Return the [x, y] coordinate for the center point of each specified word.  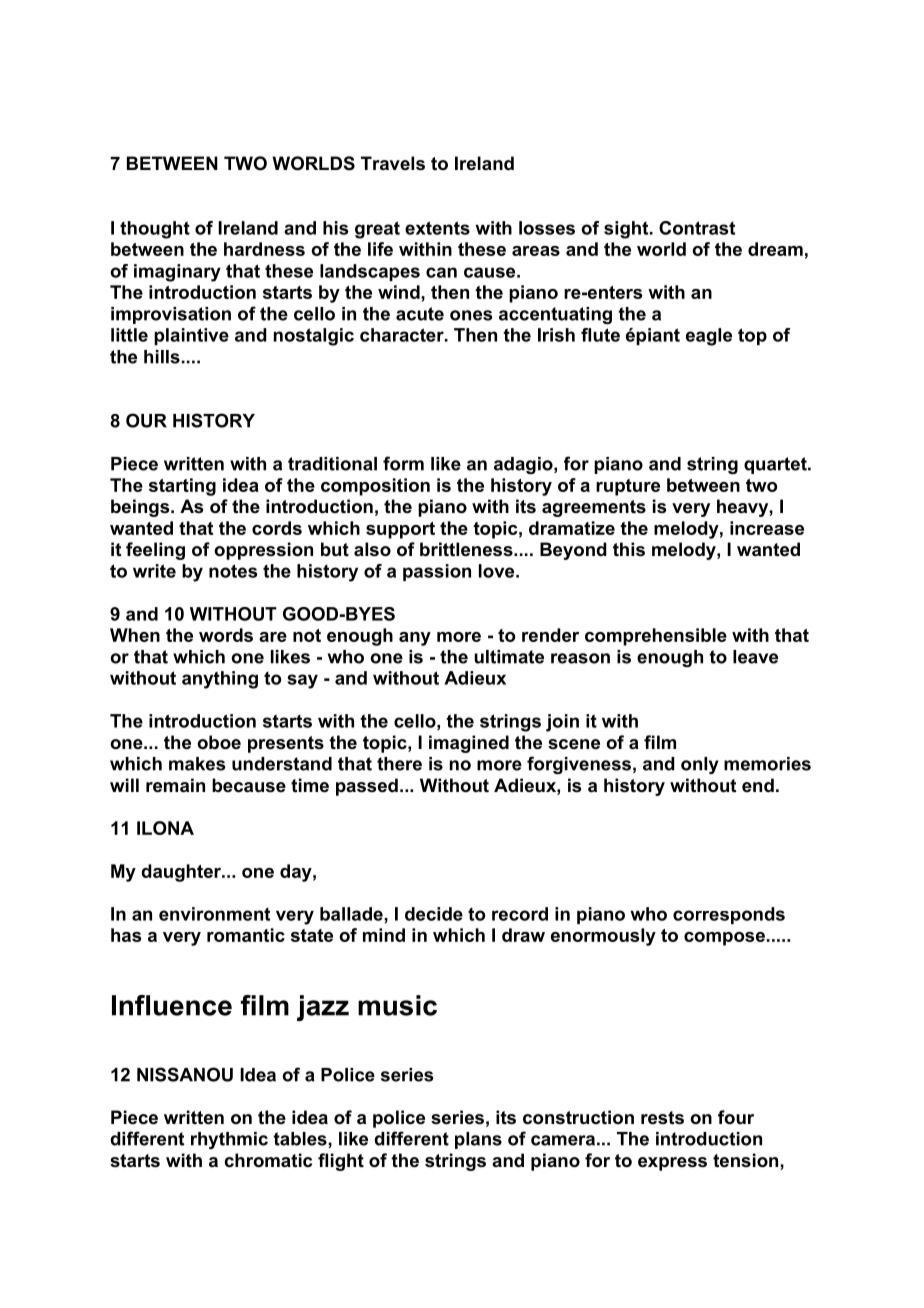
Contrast [697, 228]
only [700, 765]
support [400, 530]
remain [175, 785]
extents [437, 228]
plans [478, 1140]
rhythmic [229, 1140]
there [399, 764]
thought [155, 230]
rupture [628, 487]
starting [182, 487]
